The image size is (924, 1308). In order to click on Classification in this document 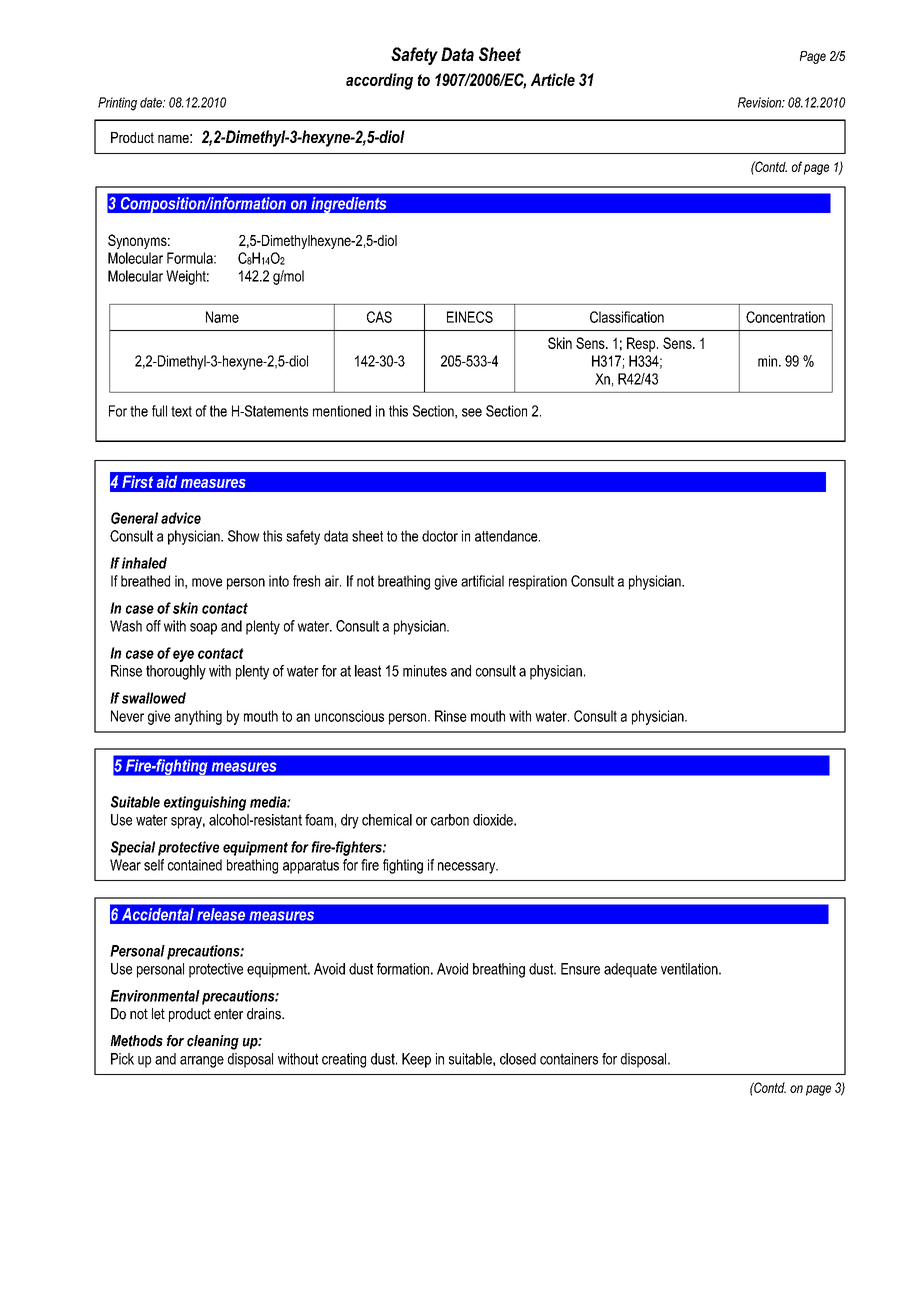, I will do `click(627, 317)`.
